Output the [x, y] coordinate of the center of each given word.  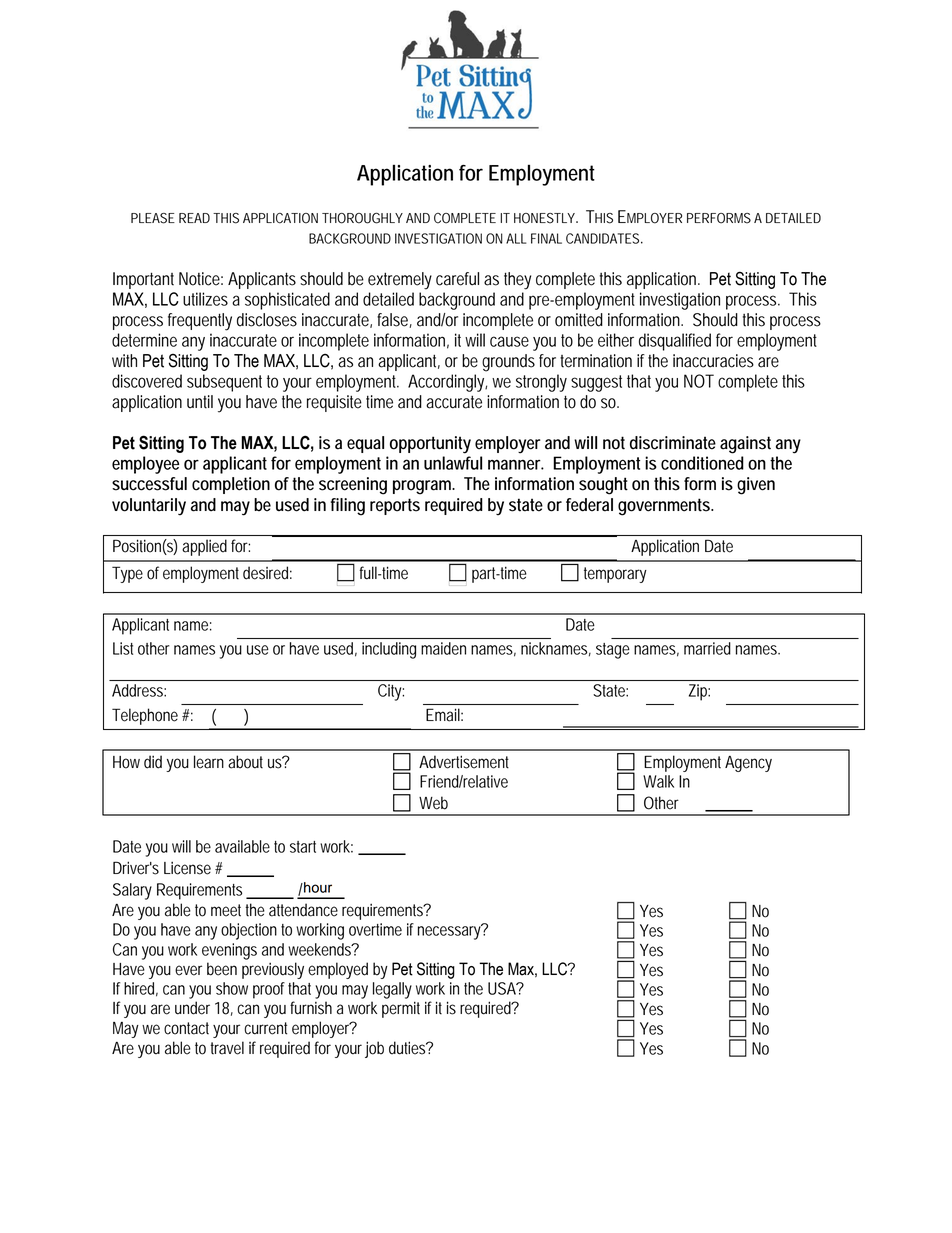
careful [457, 279]
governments [665, 507]
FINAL [546, 238]
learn [209, 762]
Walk [658, 781]
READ [194, 218]
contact [186, 1028]
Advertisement [464, 762]
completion [231, 485]
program [424, 487]
